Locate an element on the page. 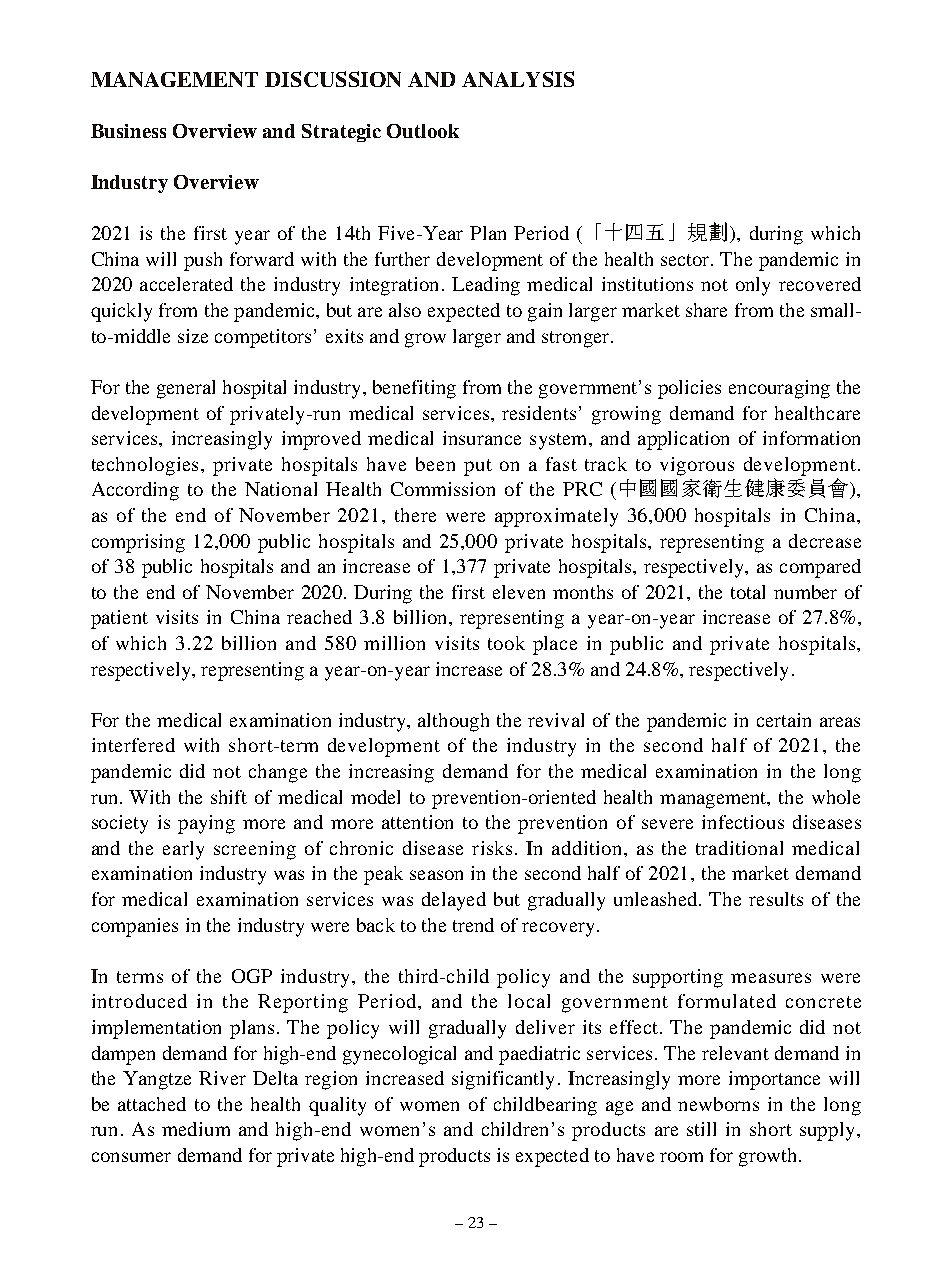 The height and width of the page is (1270, 952). medium is located at coordinates (196, 1129).
